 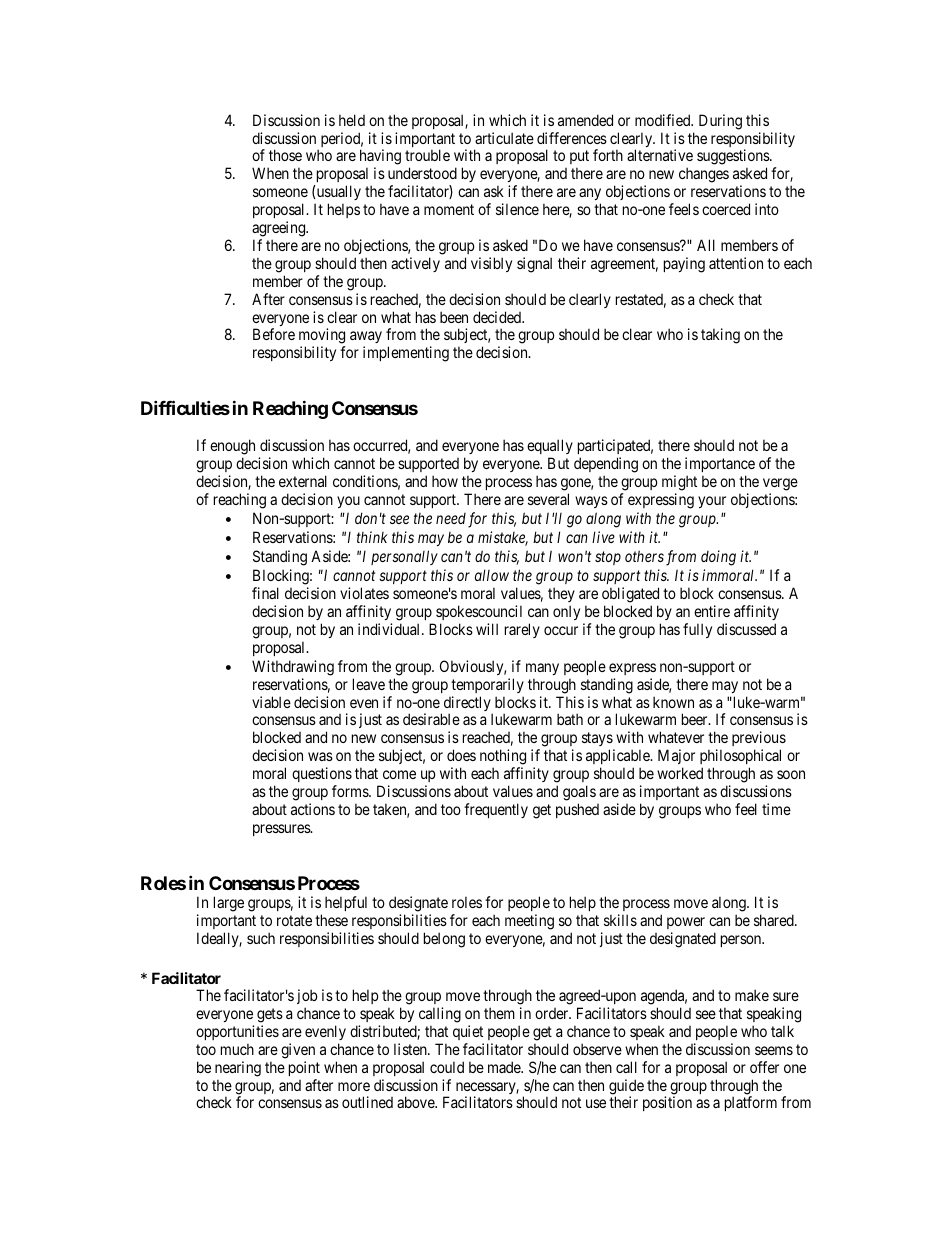 I want to click on moving, so click(x=322, y=337).
